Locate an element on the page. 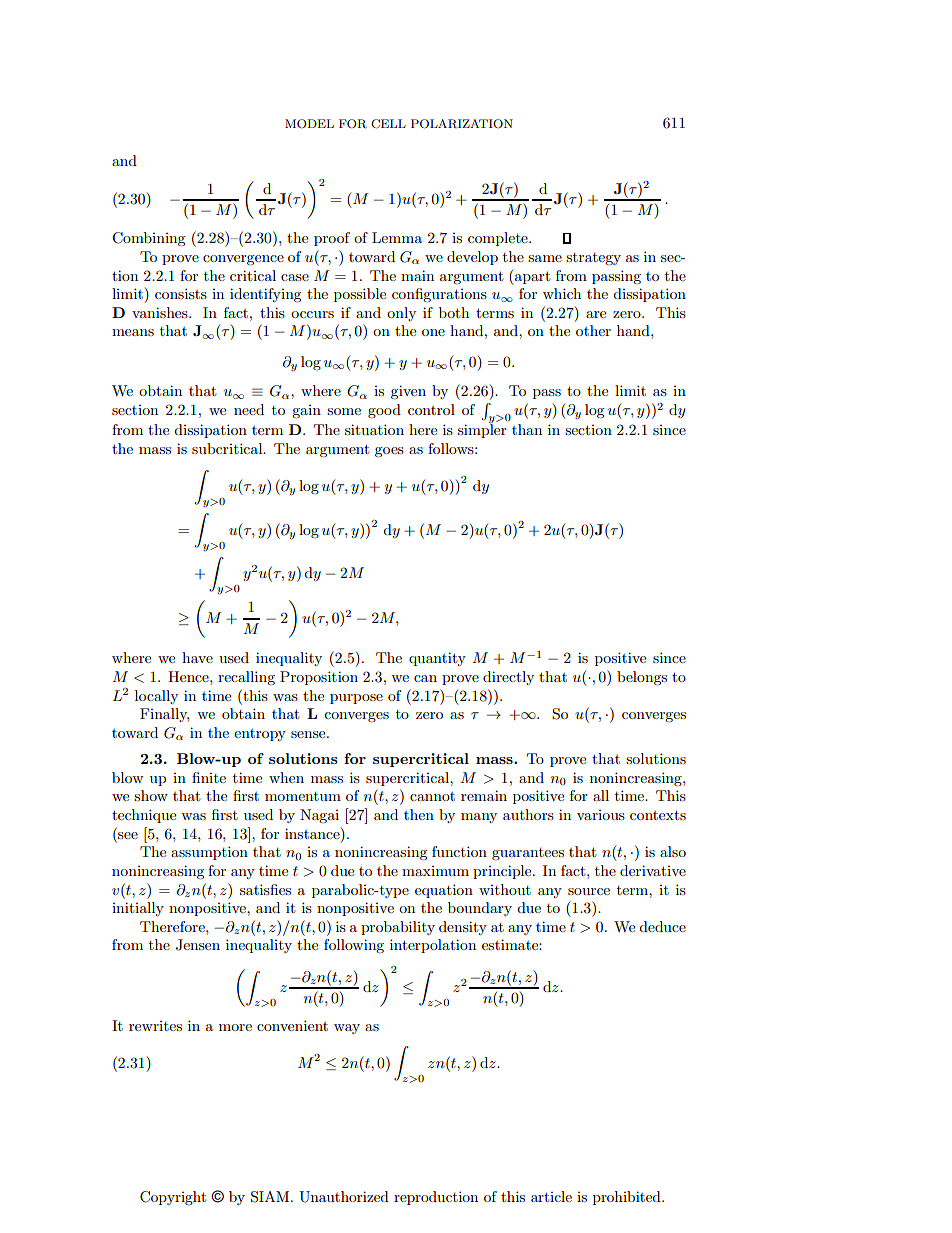 The height and width of the page is (1233, 952). technique is located at coordinates (144, 816).
